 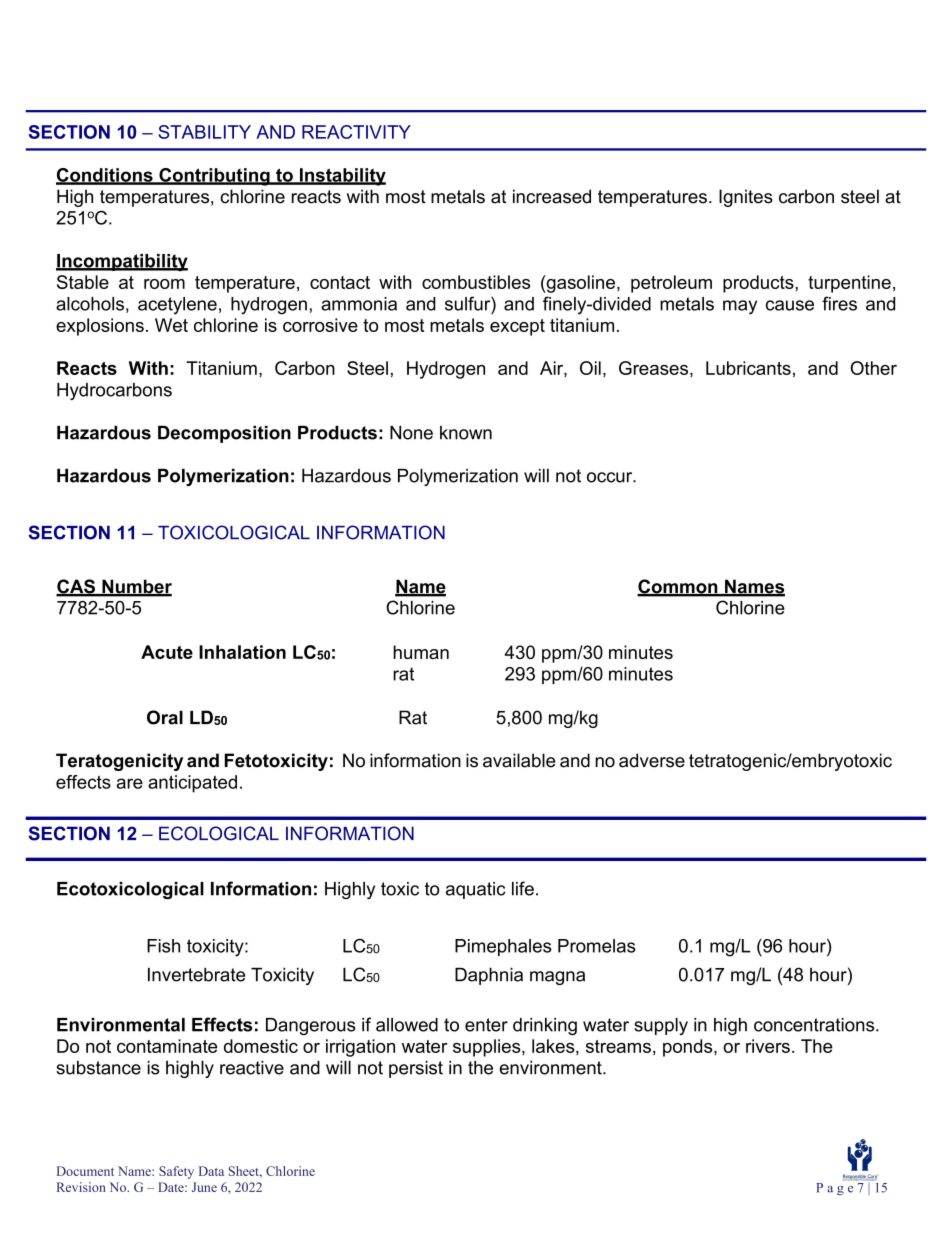 What do you see at coordinates (476, 890) in the screenshot?
I see `aquatic` at bounding box center [476, 890].
